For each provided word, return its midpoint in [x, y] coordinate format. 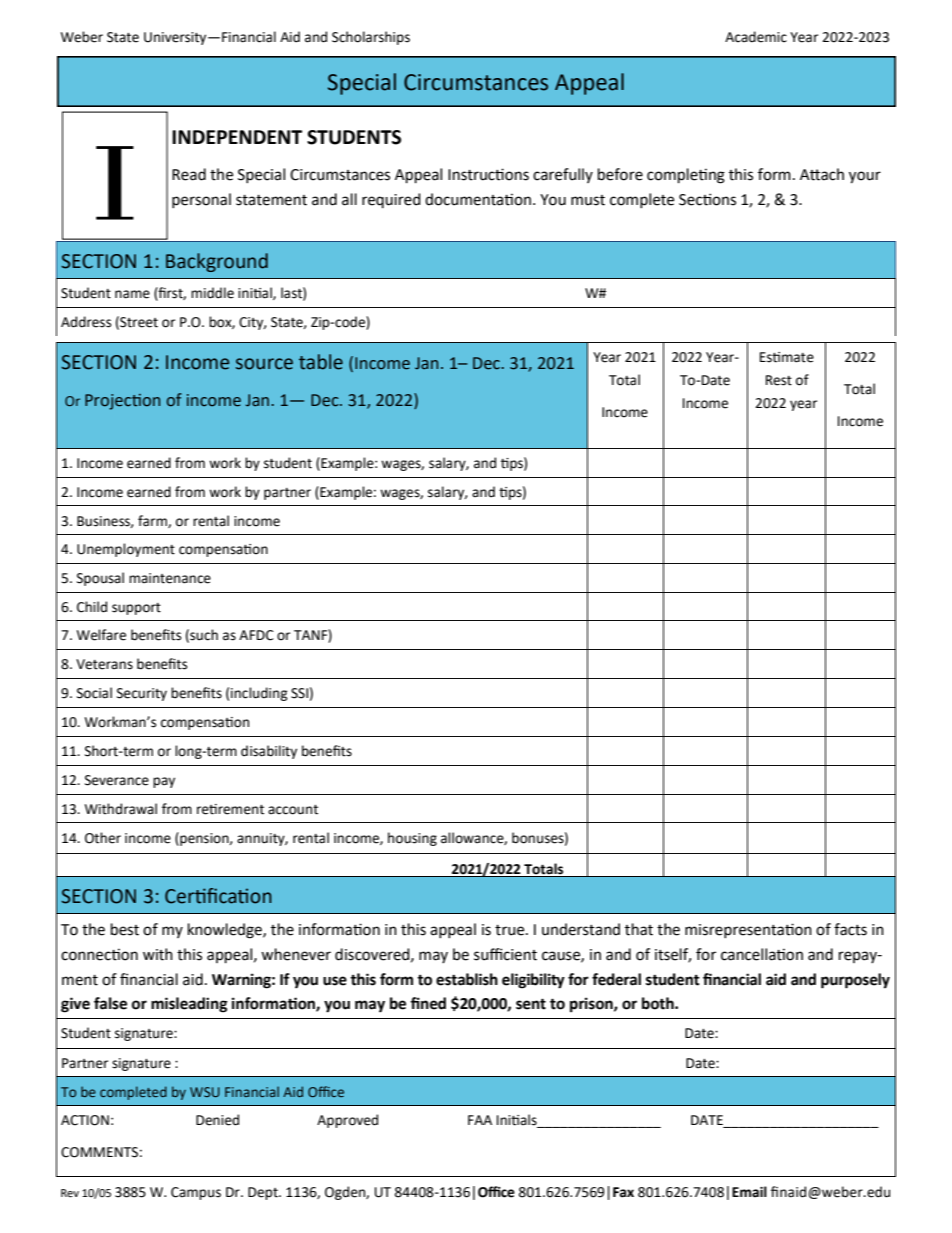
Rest [779, 380]
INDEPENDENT [237, 137]
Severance [117, 780]
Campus [196, 1193]
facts [850, 929]
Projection [122, 402]
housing [412, 839]
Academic [756, 37]
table [321, 362]
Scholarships [371, 38]
